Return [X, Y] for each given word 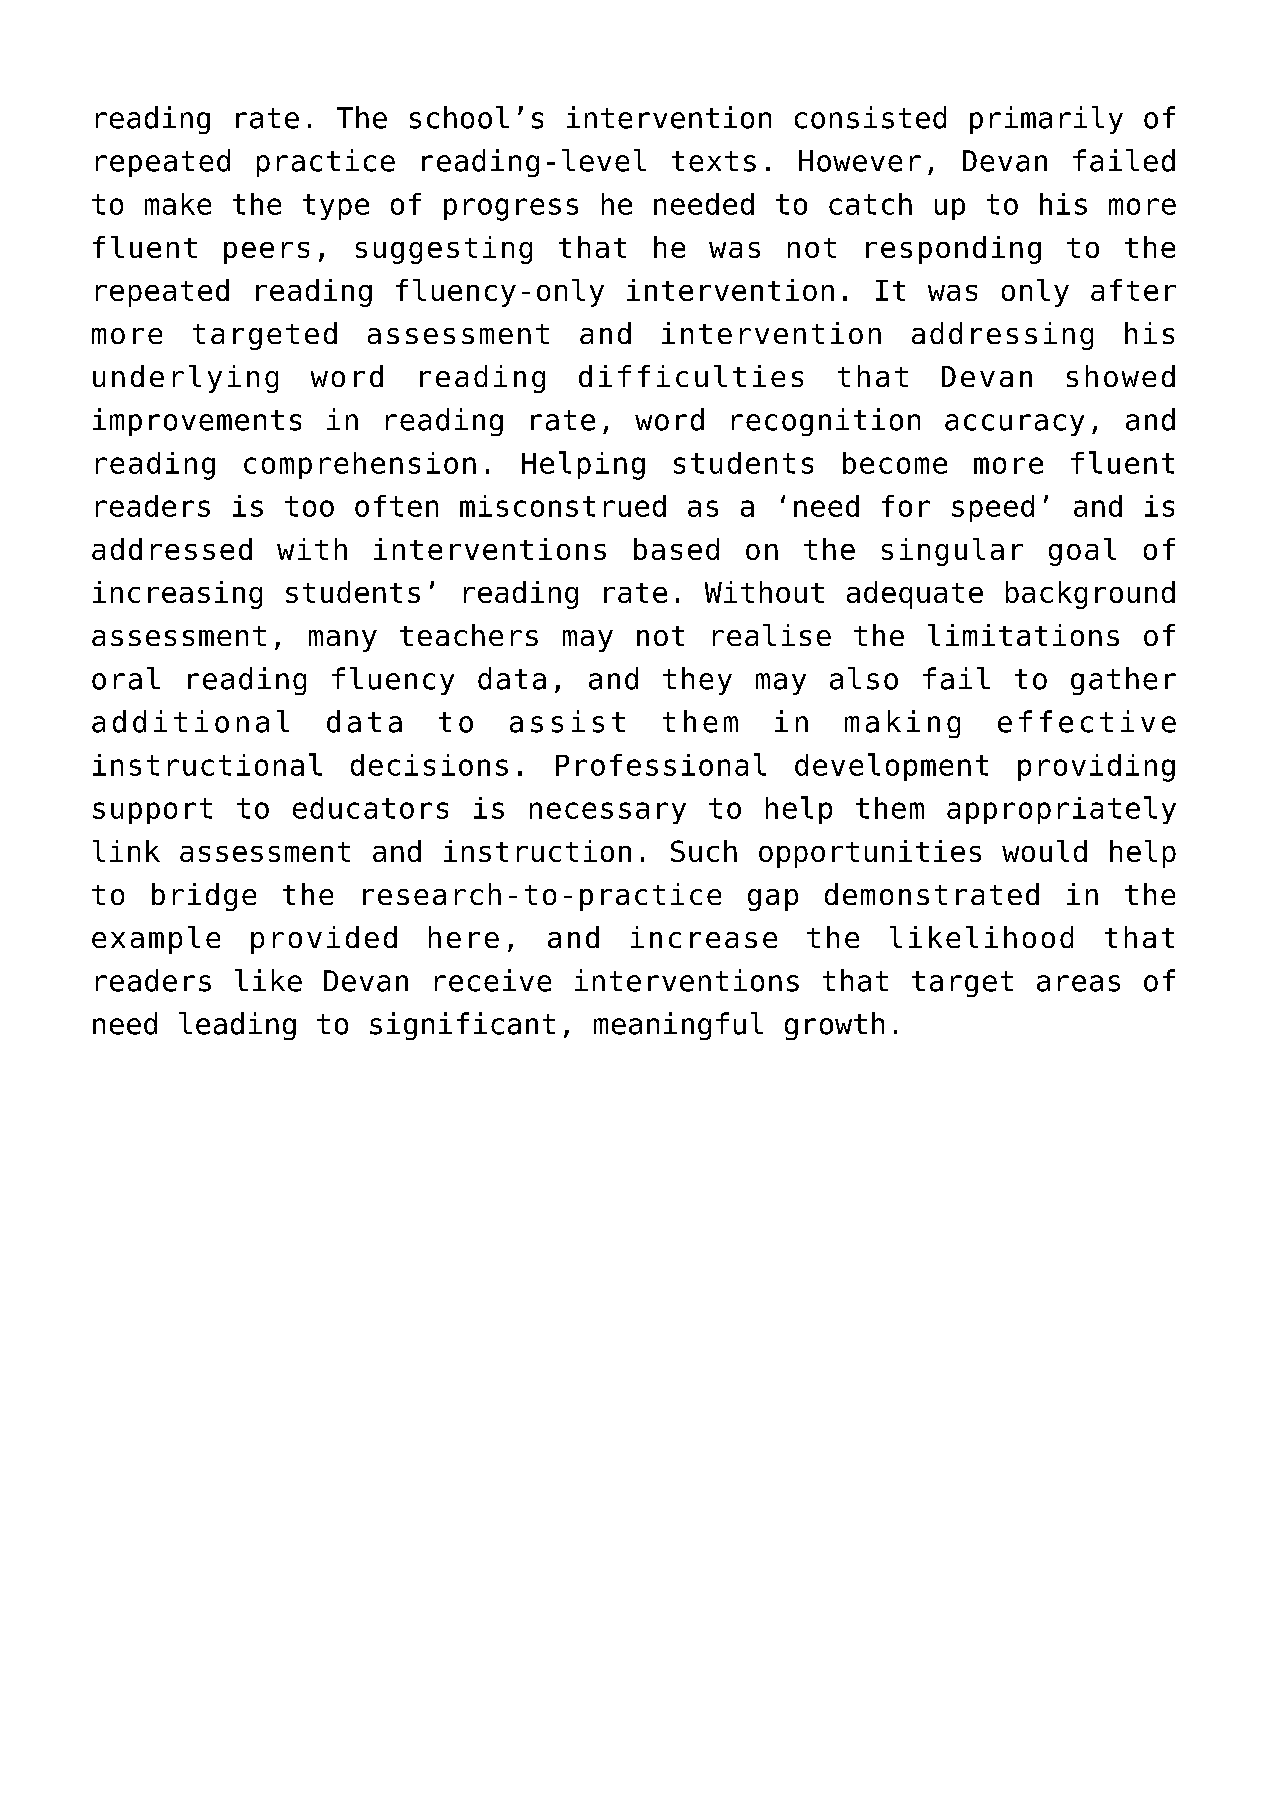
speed [993, 508]
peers [266, 253]
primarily [1046, 120]
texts [714, 161]
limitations [1023, 635]
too [309, 506]
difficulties [691, 376]
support [152, 811]
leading [237, 1026]
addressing [1002, 336]
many [343, 641]
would [1044, 851]
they [697, 681]
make [178, 204]
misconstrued [563, 506]
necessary [608, 813]
